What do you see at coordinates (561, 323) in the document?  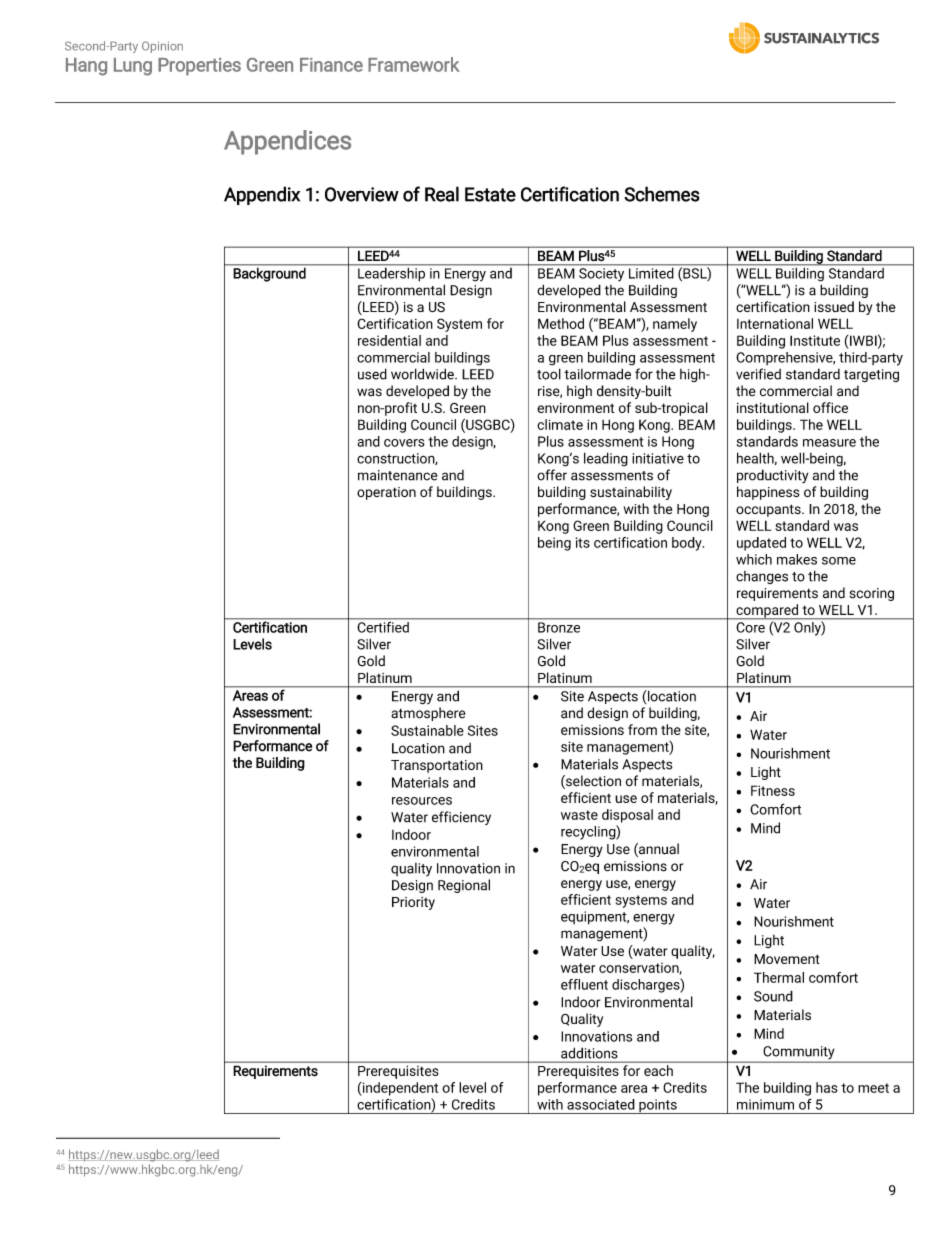 I see `Method` at bounding box center [561, 323].
